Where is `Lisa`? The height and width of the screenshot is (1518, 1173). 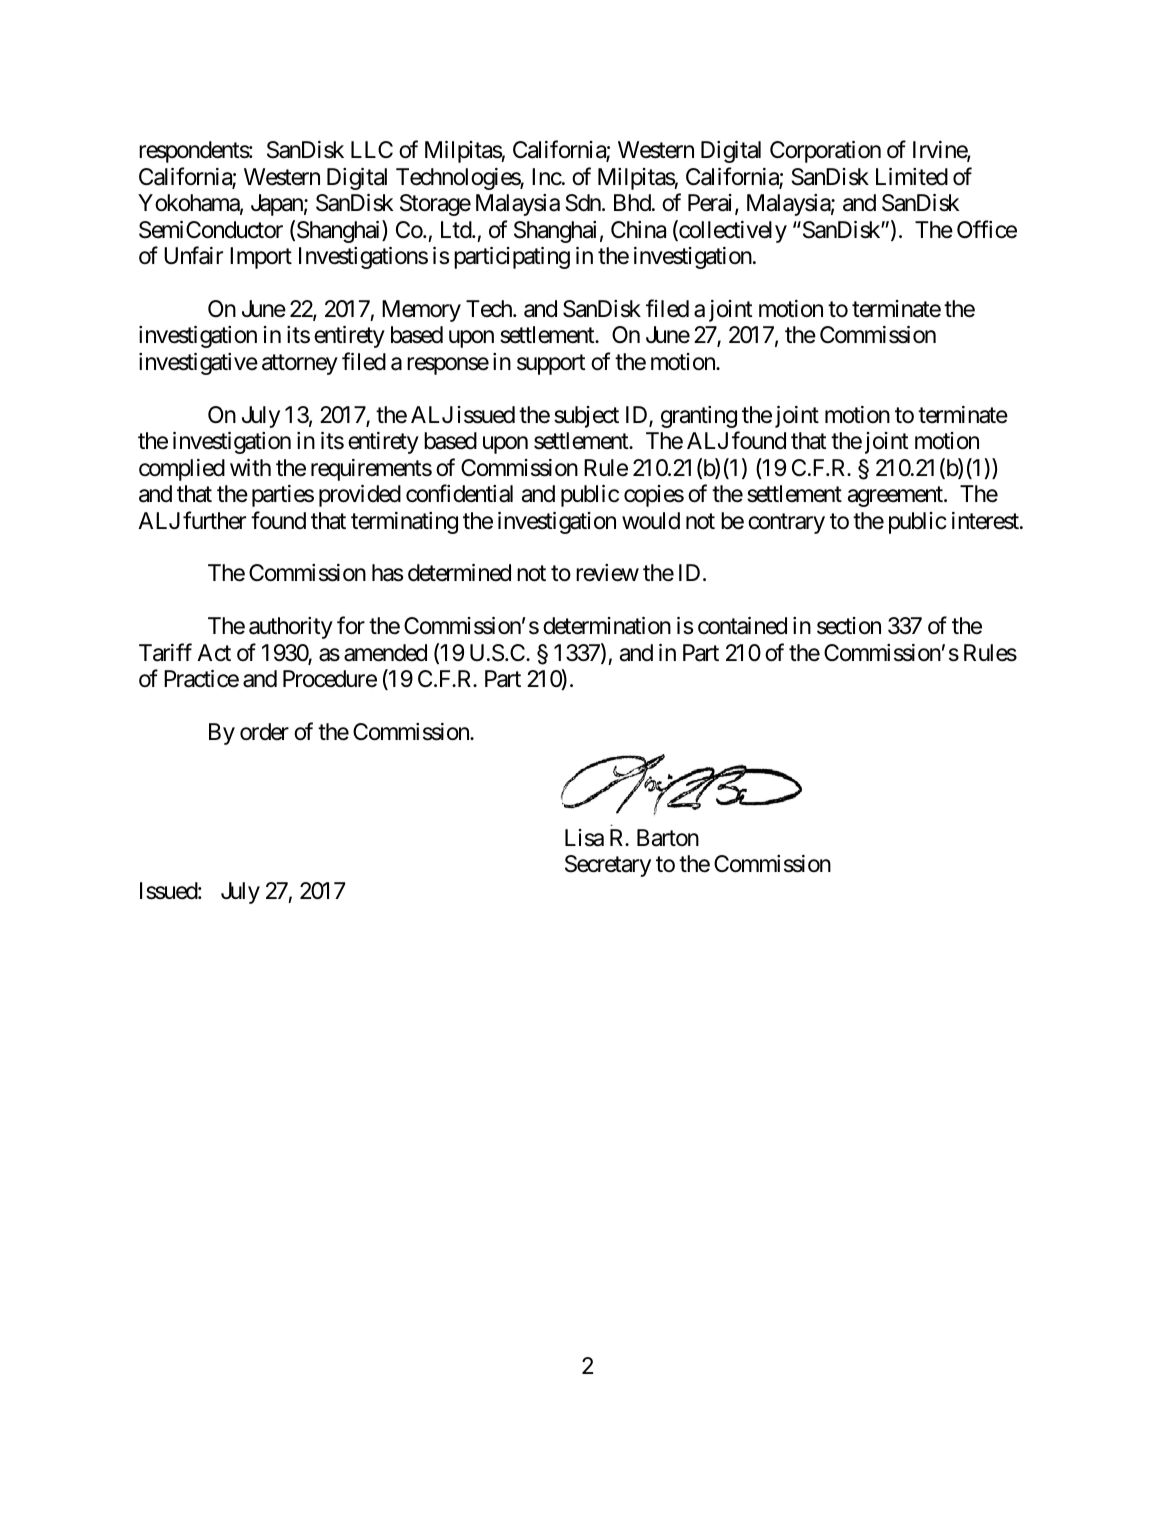 Lisa is located at coordinates (584, 838).
